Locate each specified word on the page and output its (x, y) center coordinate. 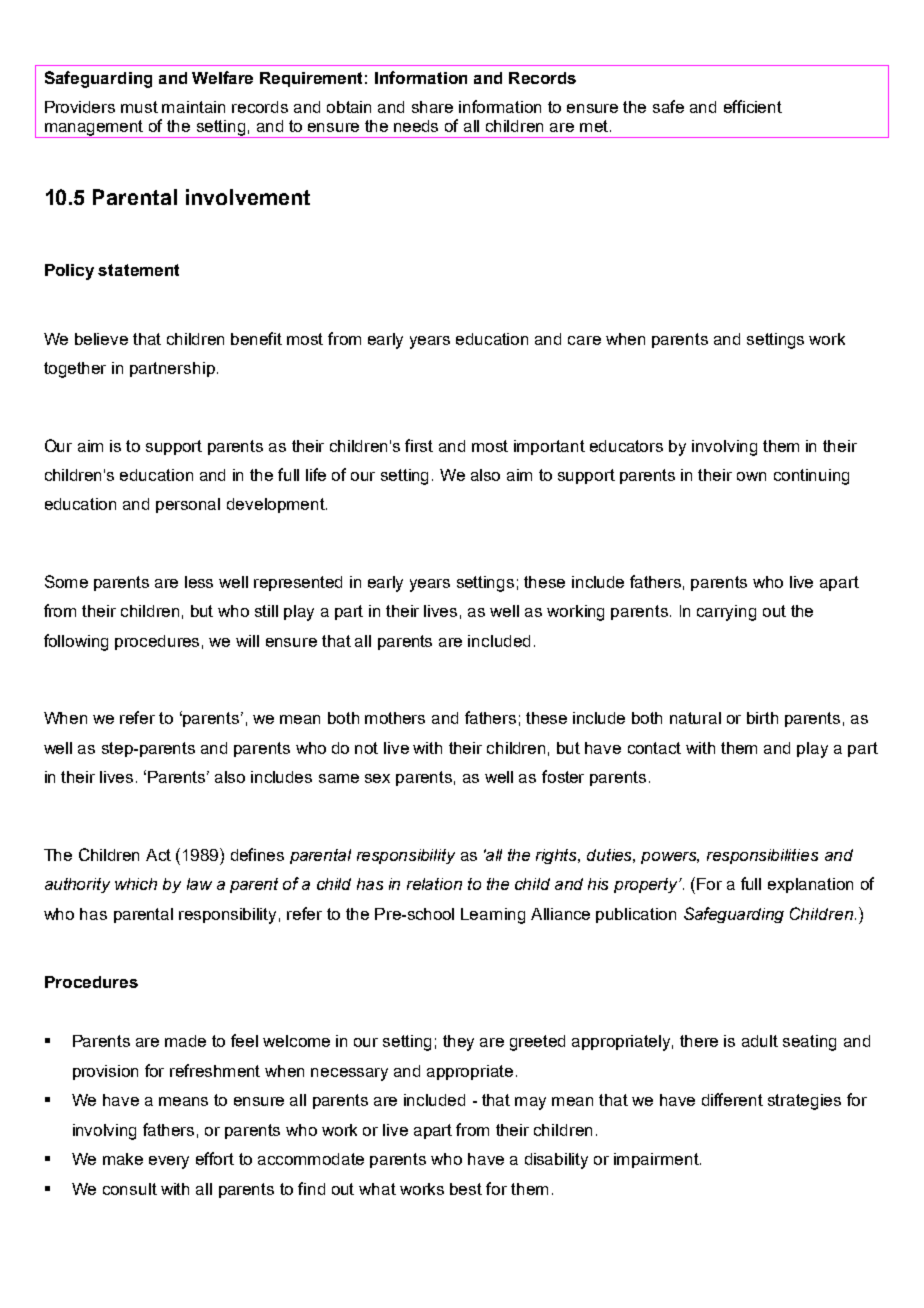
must (139, 107)
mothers (395, 718)
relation (434, 884)
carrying (726, 613)
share (432, 107)
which (136, 884)
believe (101, 339)
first (419, 445)
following (76, 642)
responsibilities (762, 856)
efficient (753, 106)
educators (626, 446)
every (169, 1162)
